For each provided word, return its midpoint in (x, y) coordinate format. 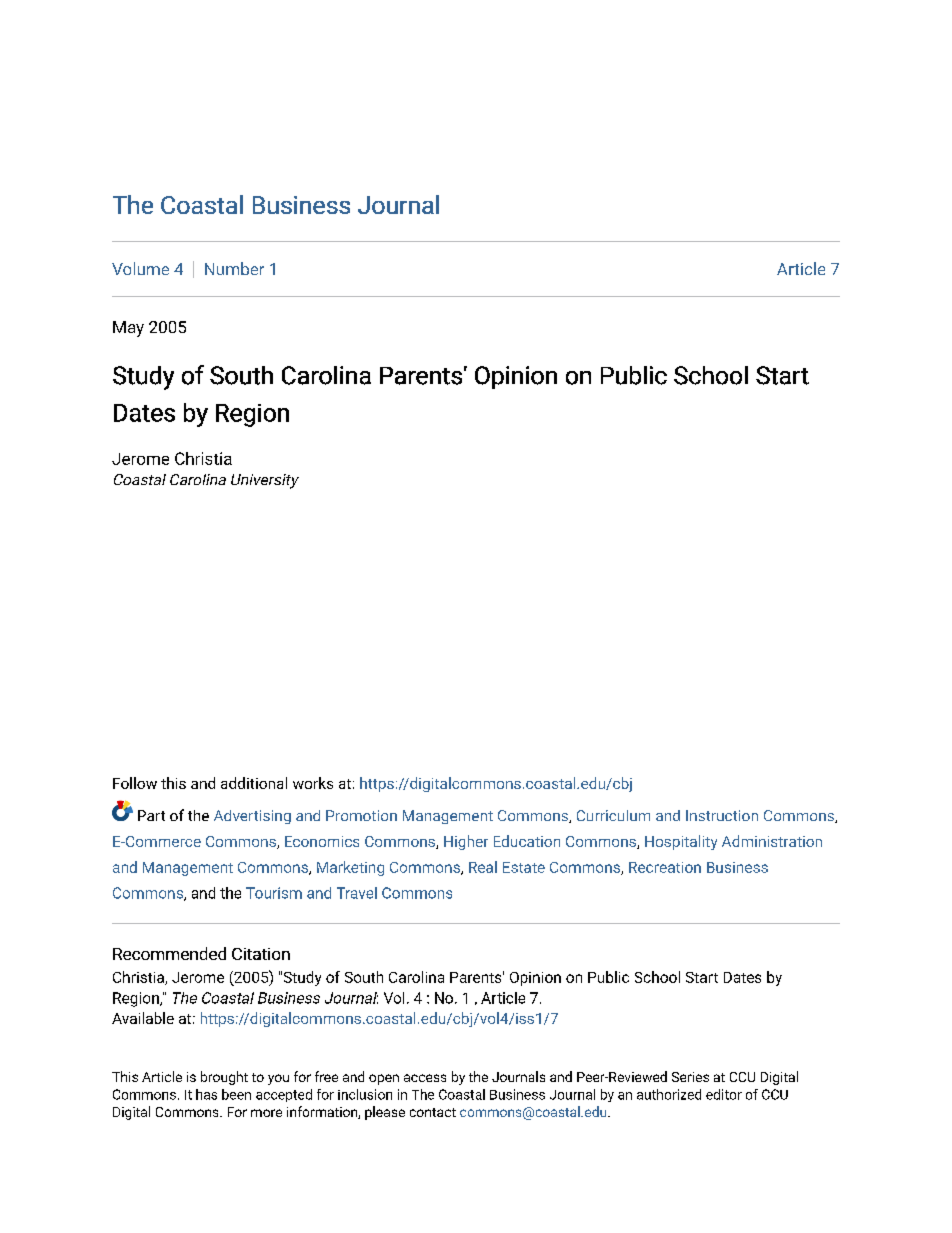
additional (254, 783)
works (313, 783)
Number (234, 268)
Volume (140, 268)
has (206, 1094)
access (425, 1078)
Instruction (722, 815)
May (128, 329)
